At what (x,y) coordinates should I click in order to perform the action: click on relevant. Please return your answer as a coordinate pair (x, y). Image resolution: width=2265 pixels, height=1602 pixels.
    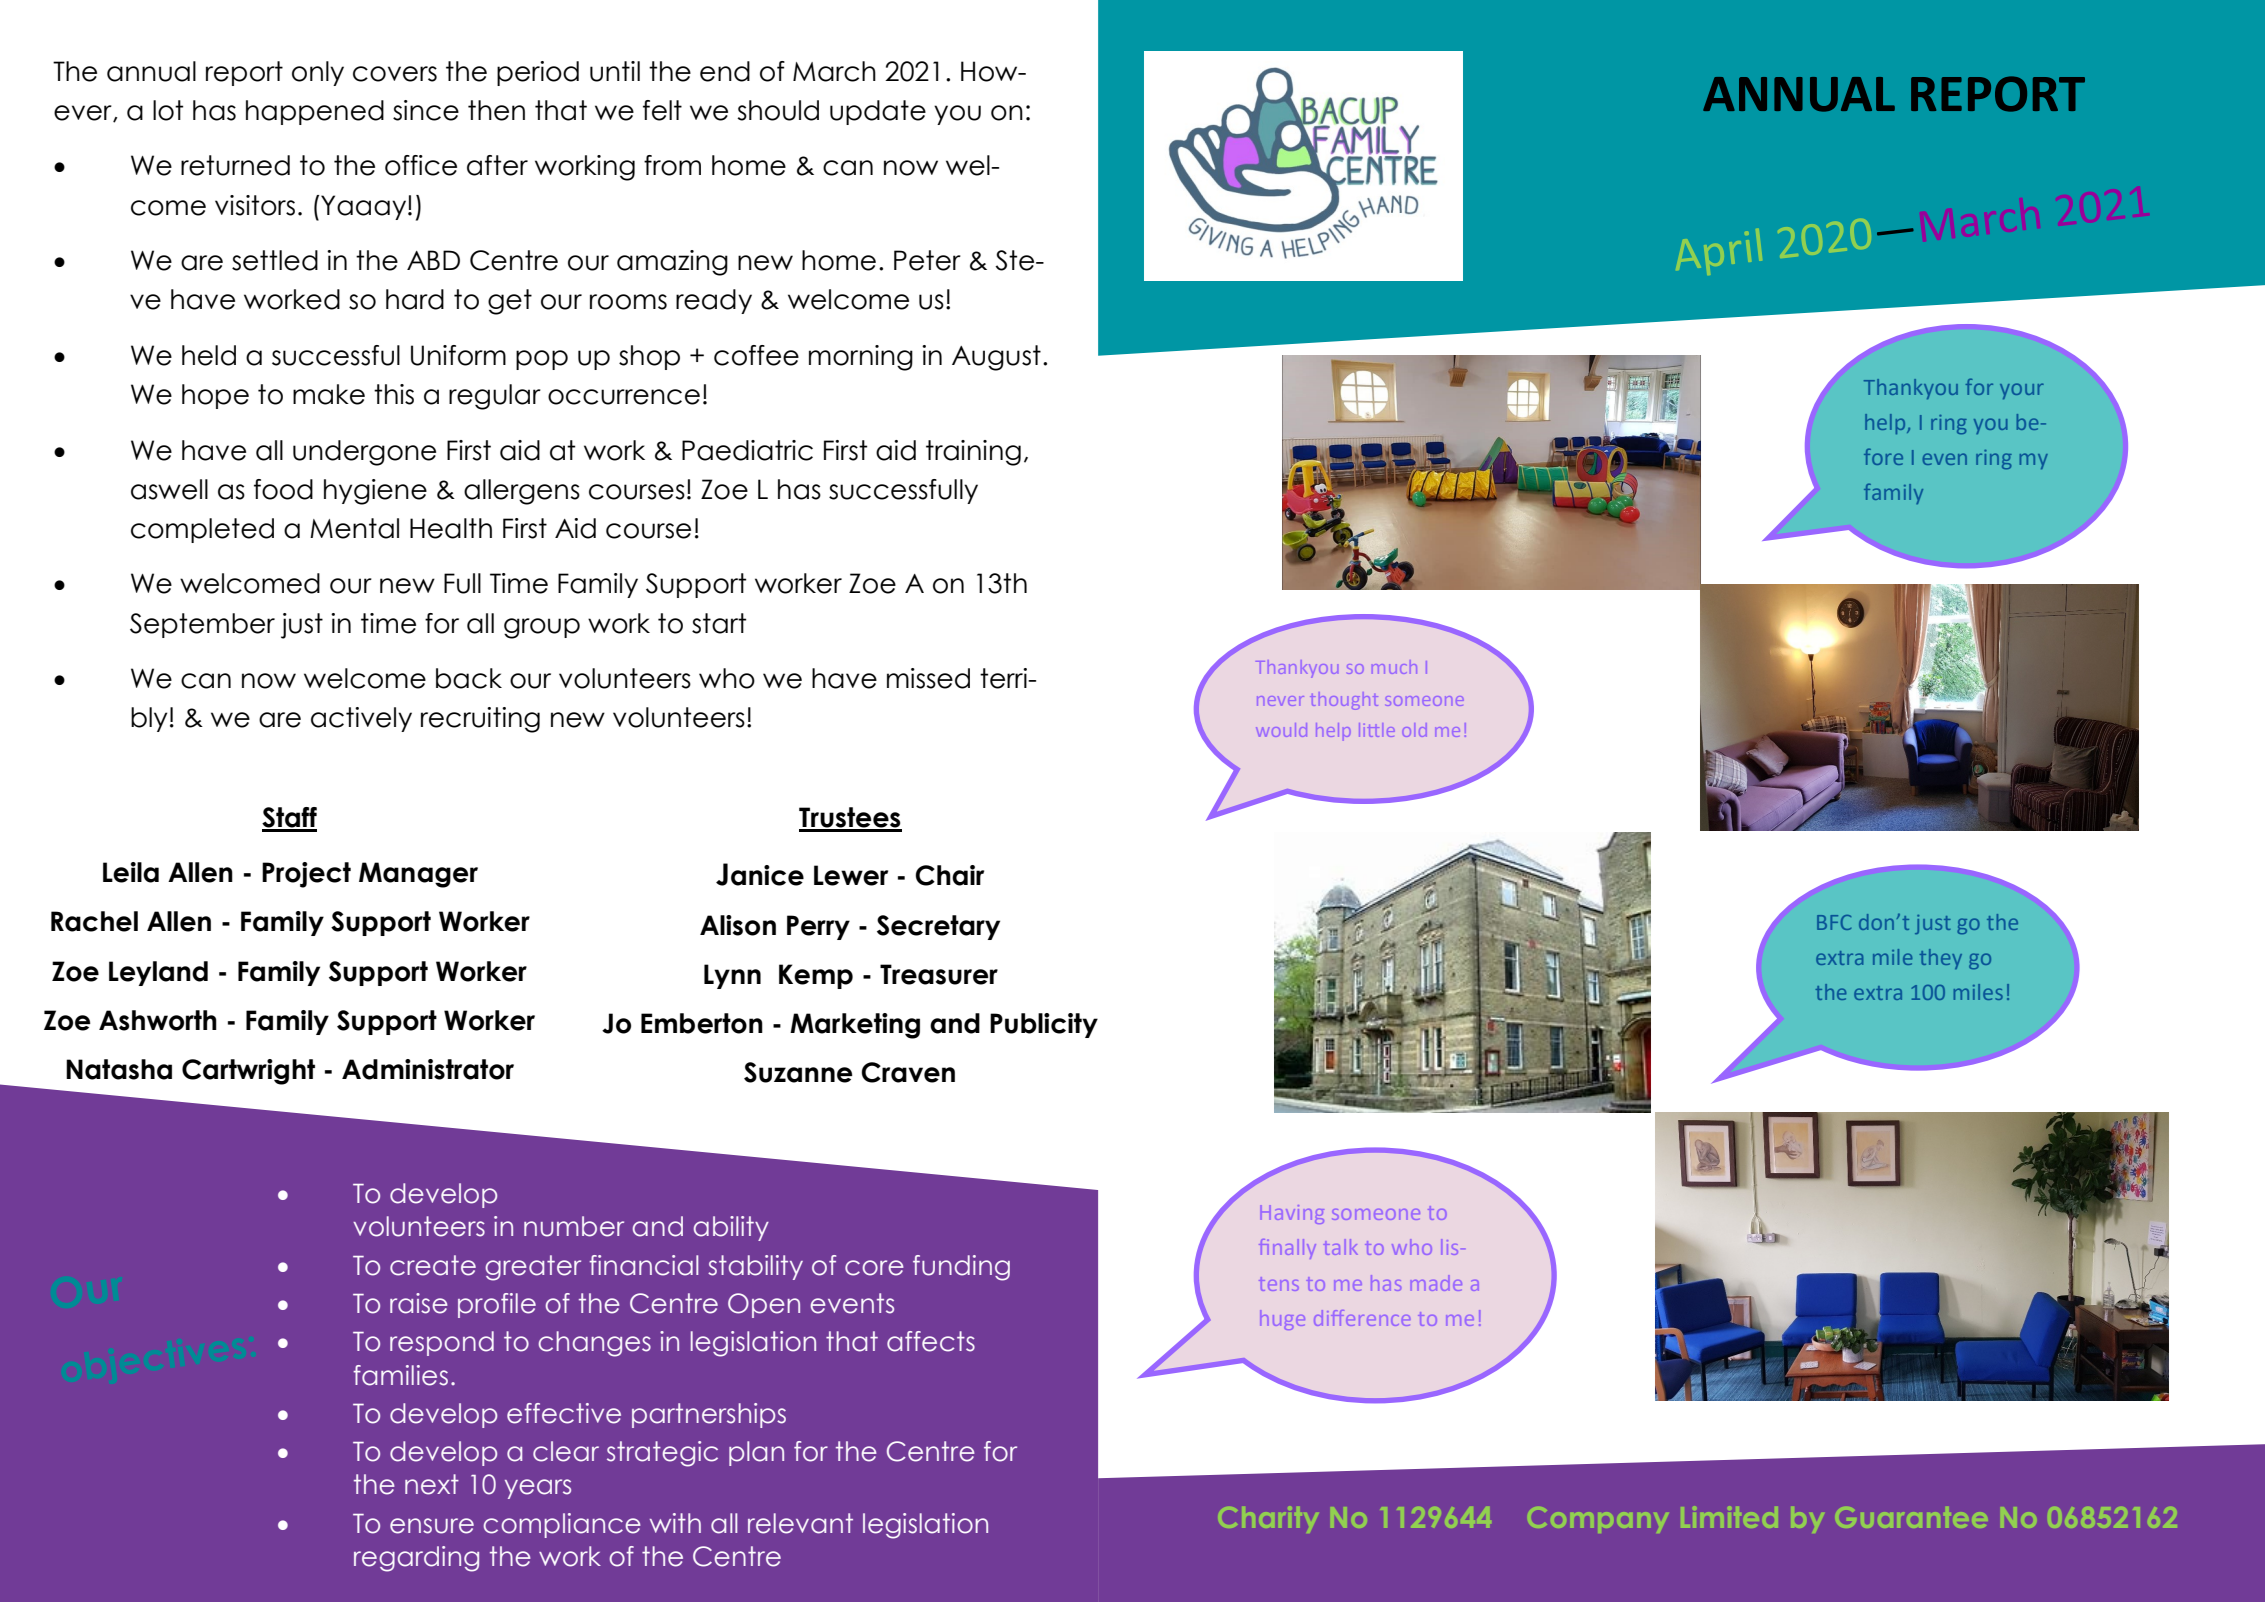
    Looking at the image, I should click on (800, 1523).
